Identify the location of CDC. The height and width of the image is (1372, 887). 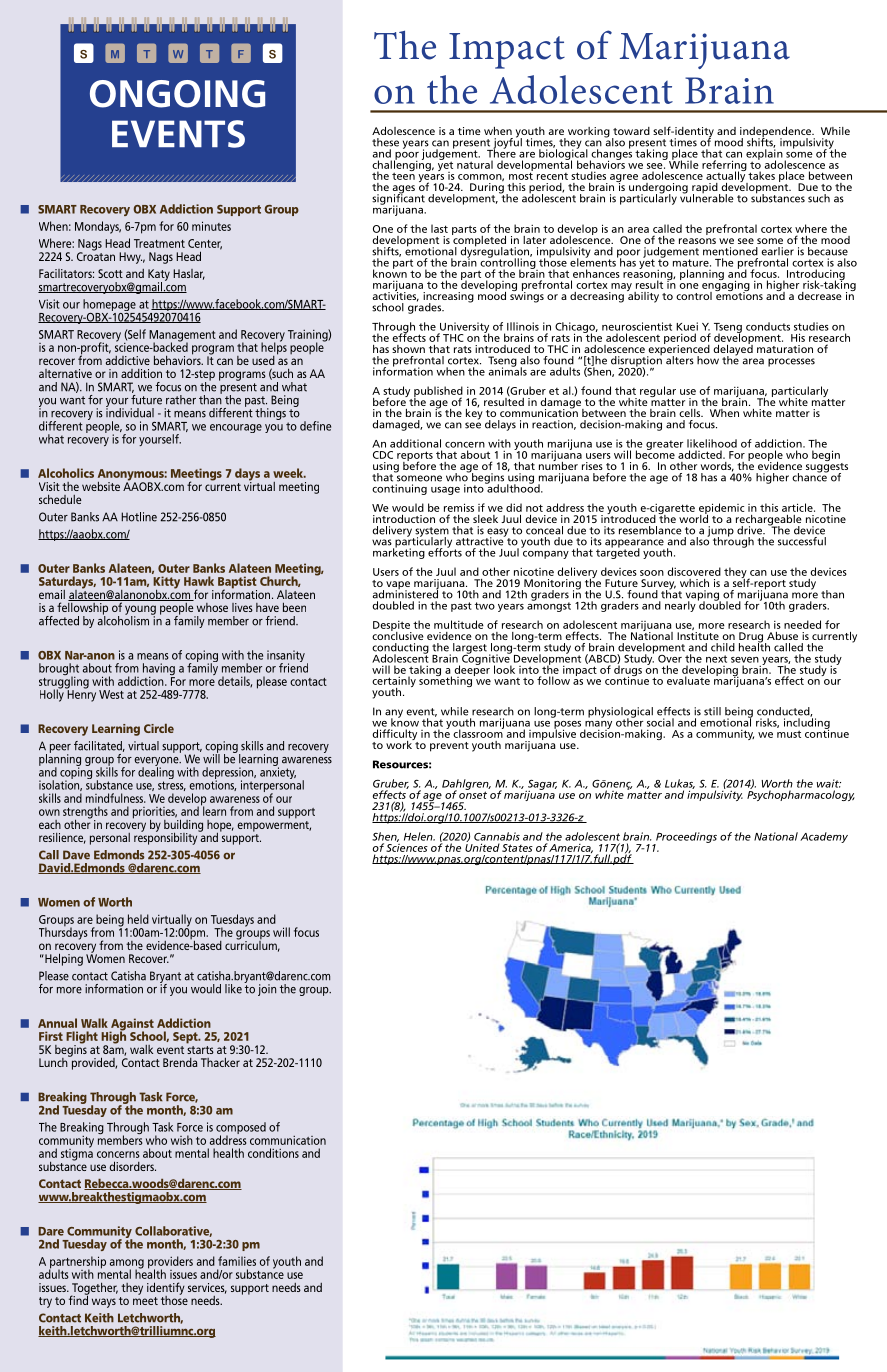
(383, 455).
